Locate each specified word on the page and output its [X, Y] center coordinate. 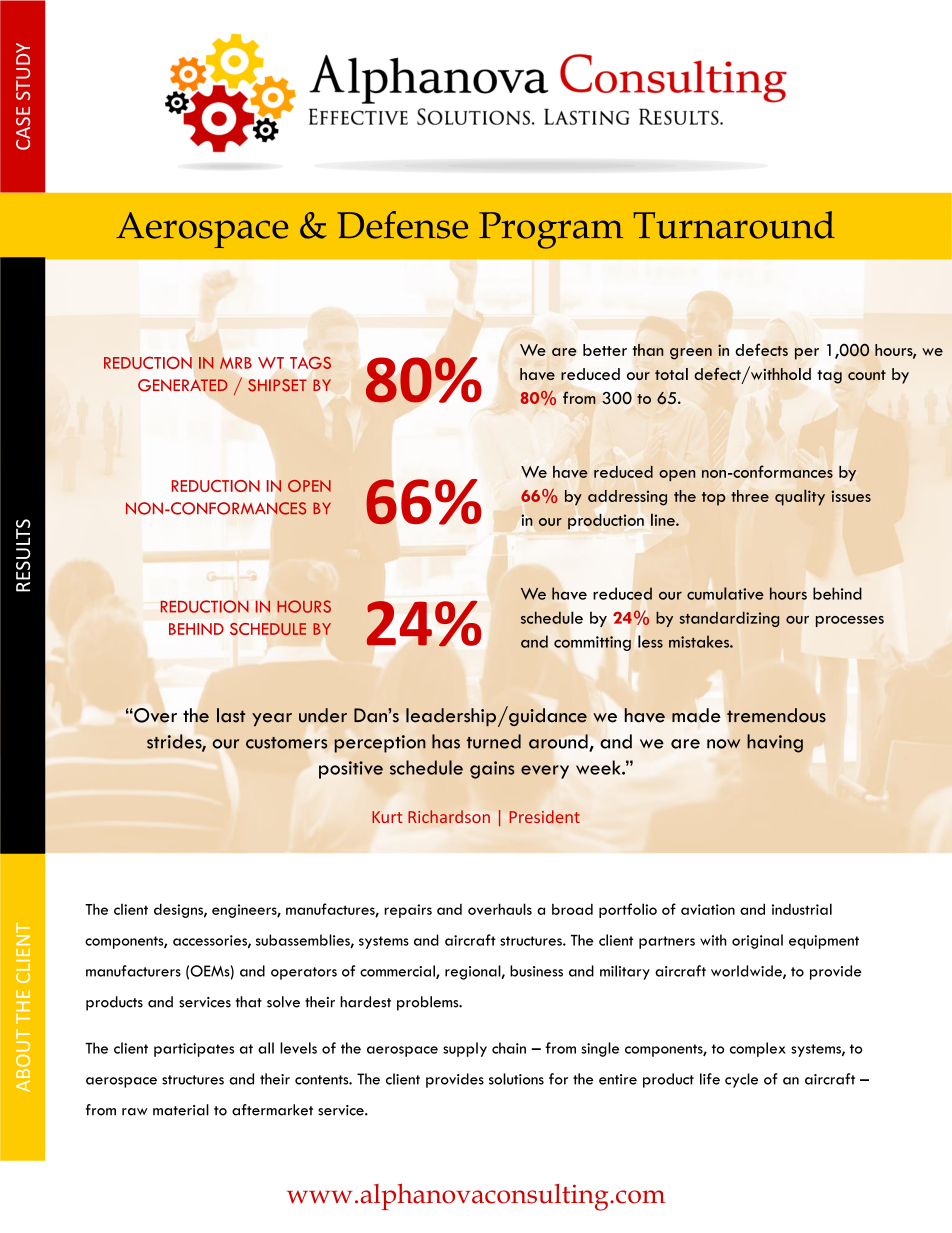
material [181, 1110]
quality [800, 497]
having [775, 743]
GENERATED [183, 385]
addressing [627, 498]
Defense [402, 225]
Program [551, 230]
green [691, 354]
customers [286, 743]
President [544, 816]
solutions [516, 1079]
